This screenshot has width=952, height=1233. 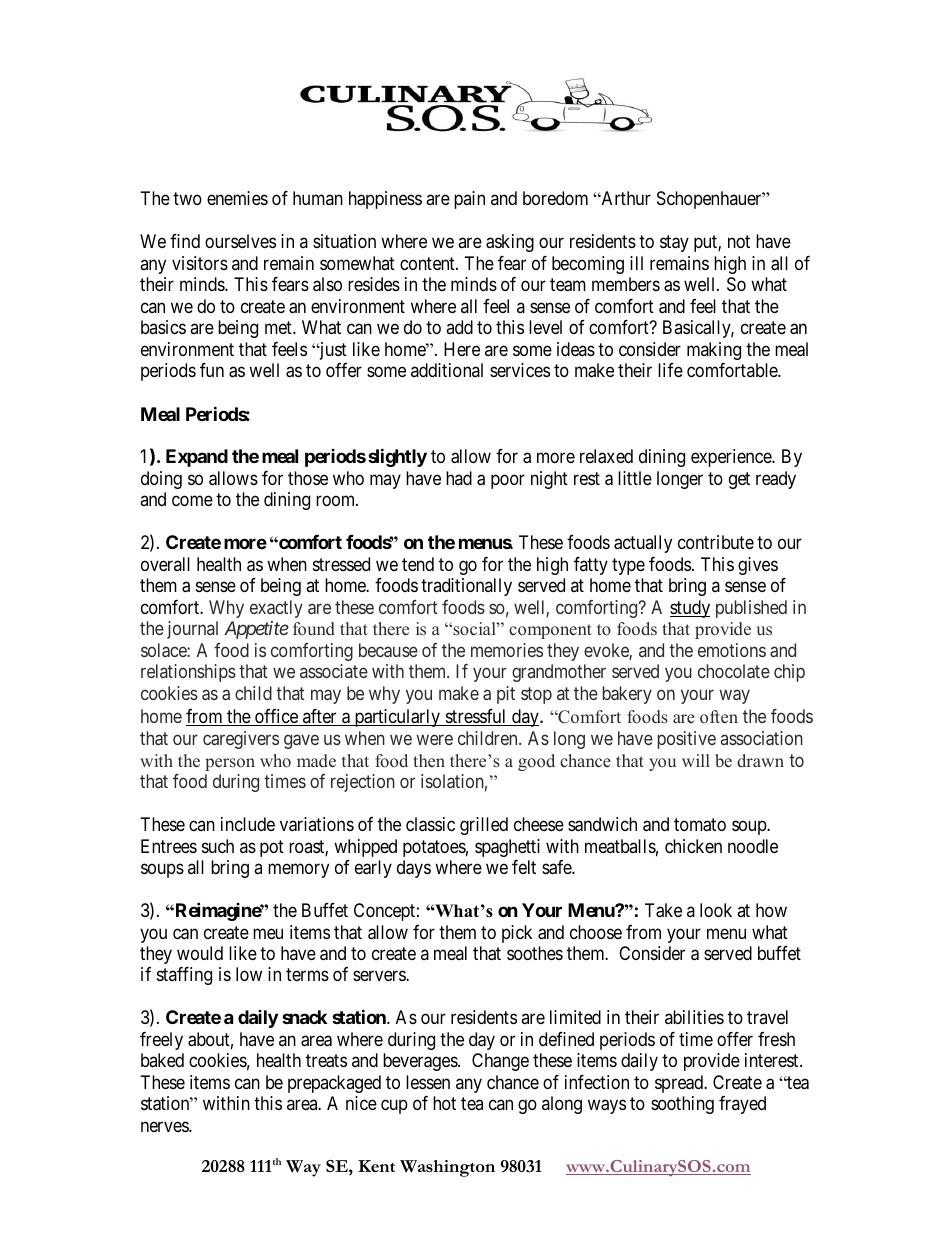 I want to click on Expand, so click(x=197, y=458).
